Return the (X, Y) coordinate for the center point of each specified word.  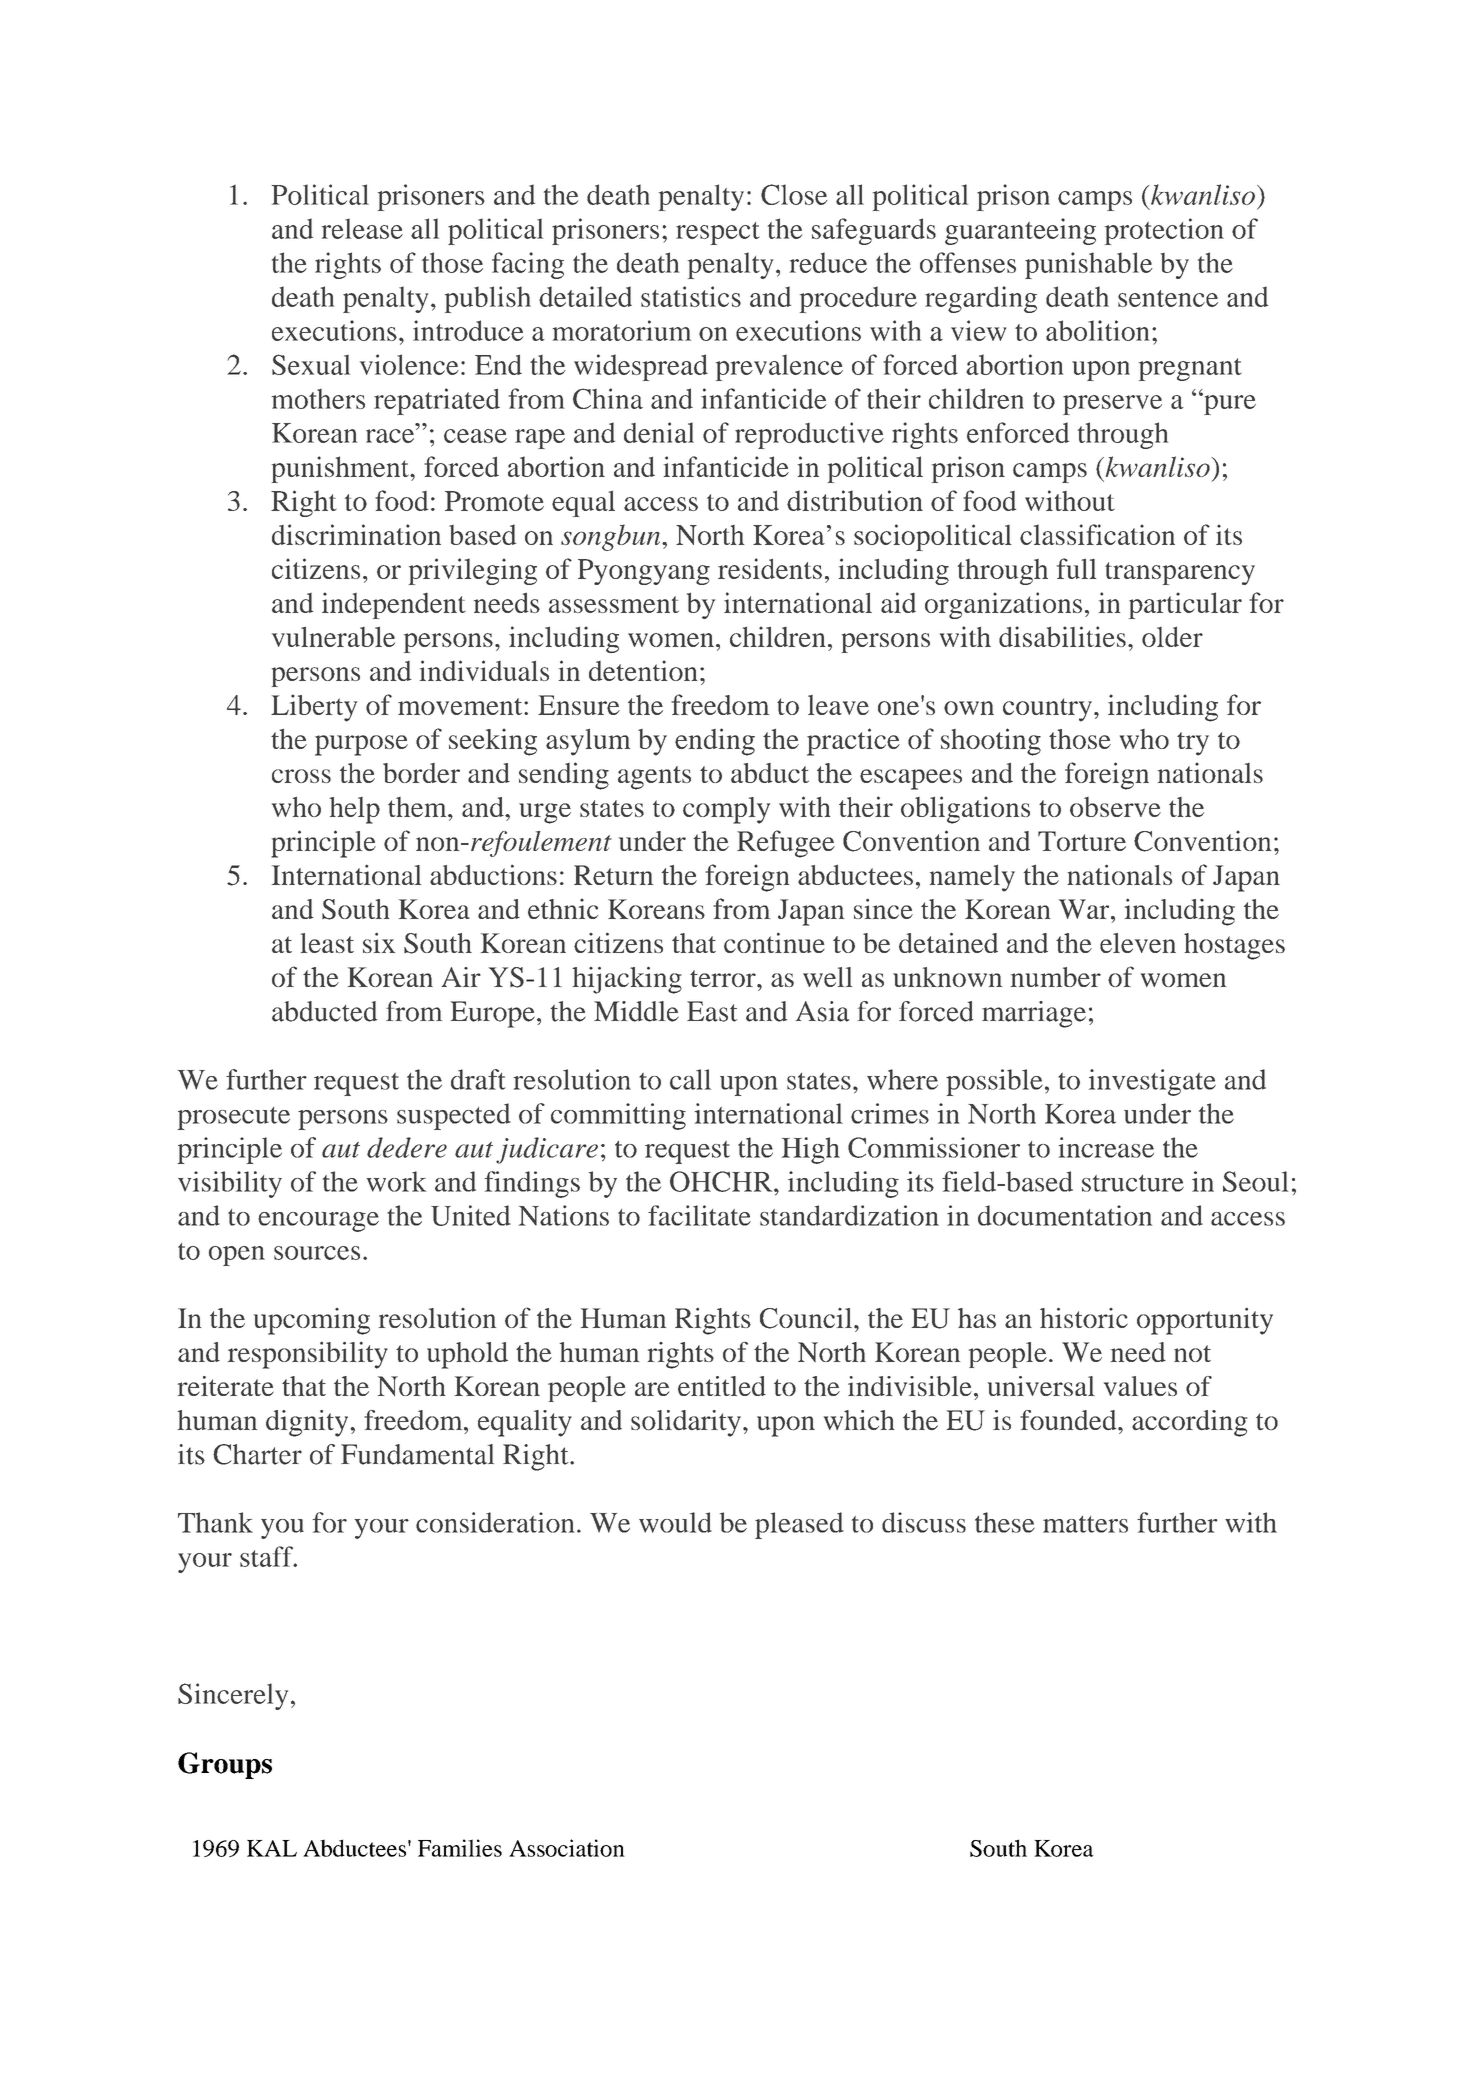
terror (724, 978)
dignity (308, 1423)
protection (1164, 231)
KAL (272, 1848)
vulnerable (333, 637)
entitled (722, 1386)
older (1172, 637)
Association (567, 1848)
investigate (1152, 1082)
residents (770, 568)
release (362, 228)
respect (718, 233)
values (1140, 1386)
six (379, 942)
